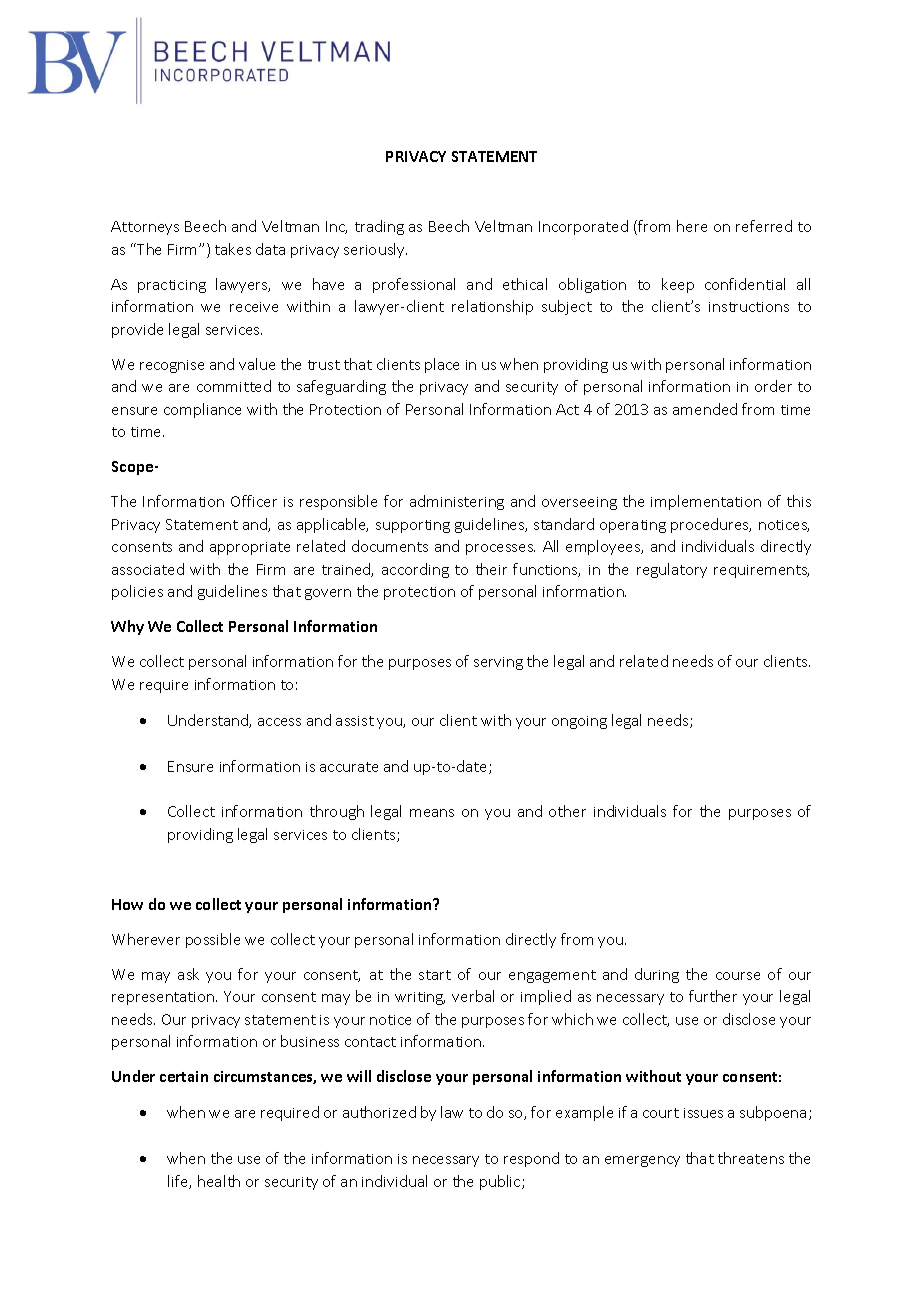 The height and width of the image is (1308, 924). What do you see at coordinates (501, 1182) in the image?
I see `public` at bounding box center [501, 1182].
